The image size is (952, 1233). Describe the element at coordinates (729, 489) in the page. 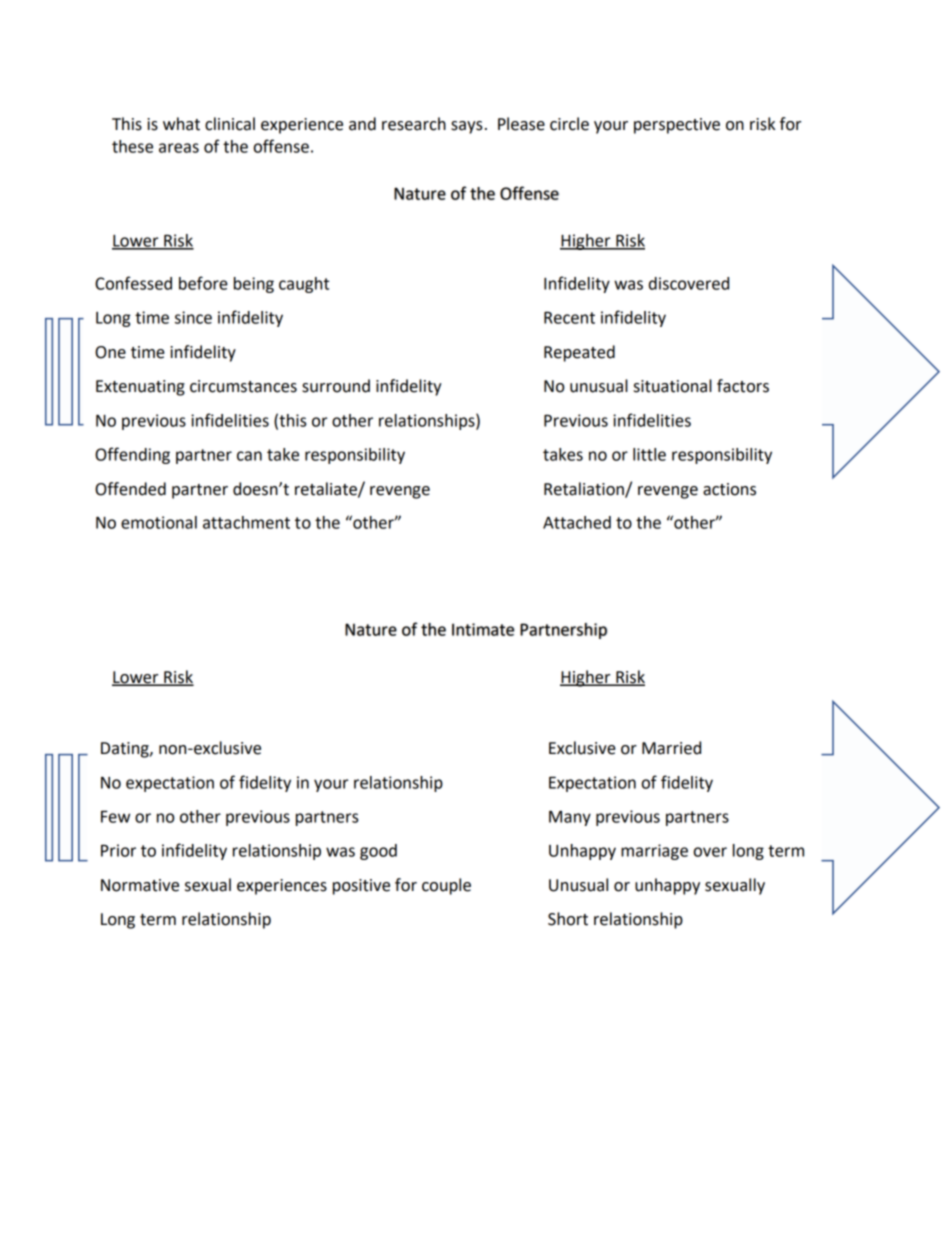

I see `actions` at that location.
